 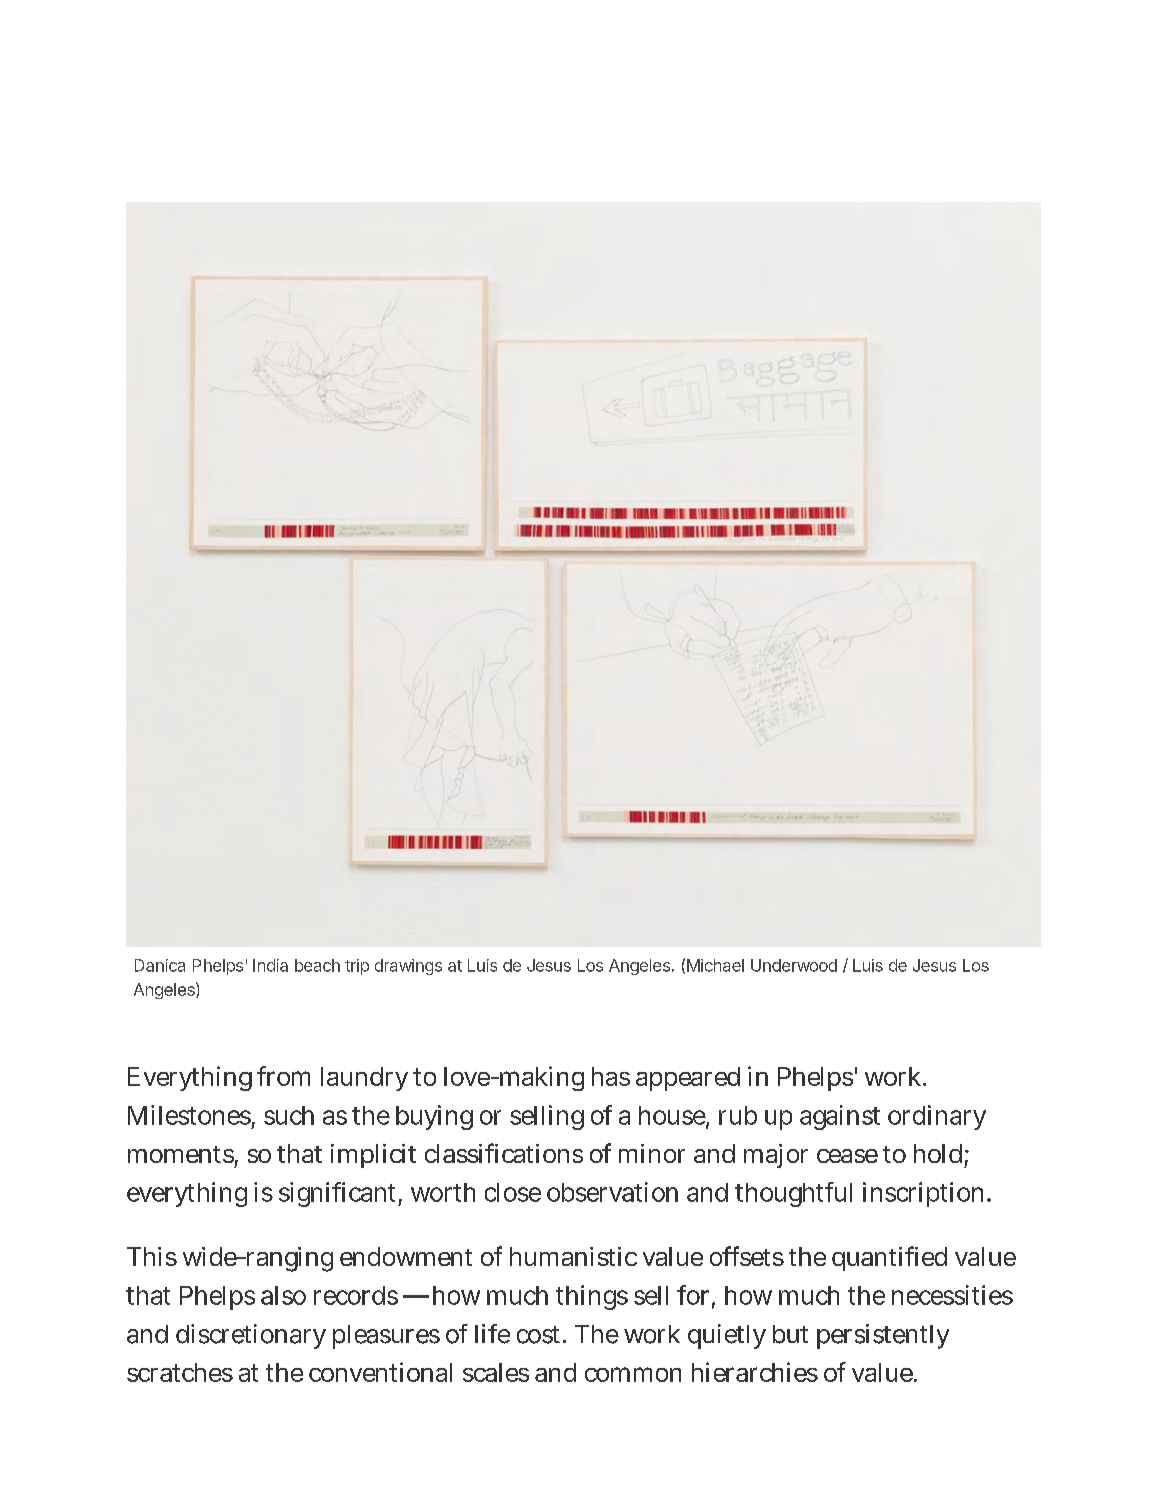 I want to click on persistently, so click(x=883, y=1336).
